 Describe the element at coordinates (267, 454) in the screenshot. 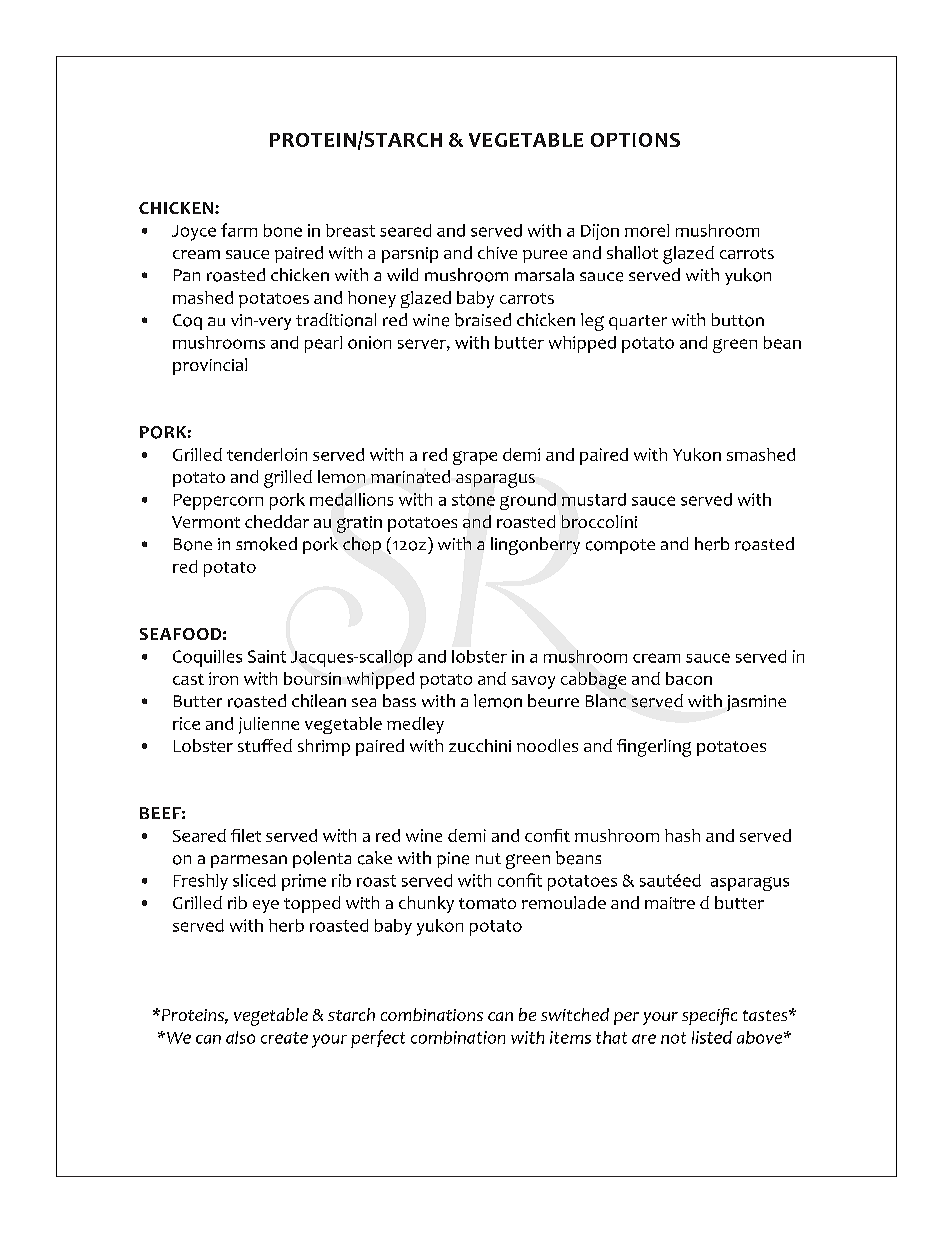

I see `tenderloin` at that location.
